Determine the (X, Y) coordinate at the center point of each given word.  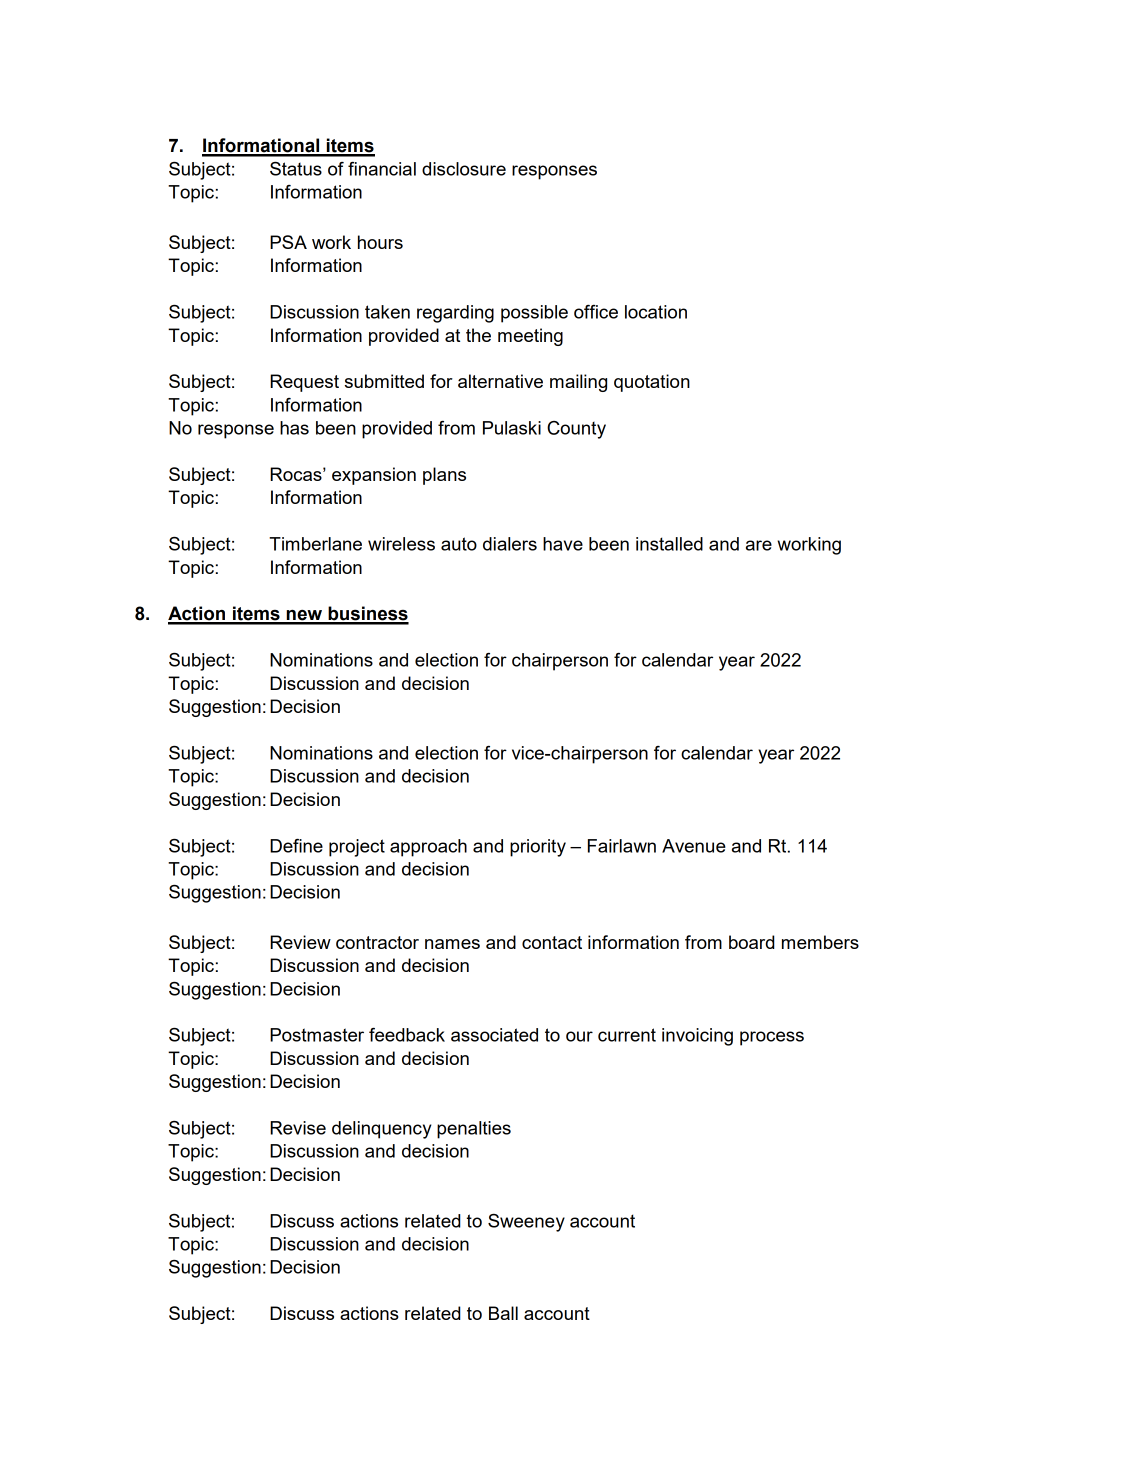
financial (382, 169)
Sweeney (526, 1223)
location (656, 312)
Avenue (694, 846)
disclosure (464, 169)
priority (538, 848)
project (357, 848)
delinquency (382, 1130)
